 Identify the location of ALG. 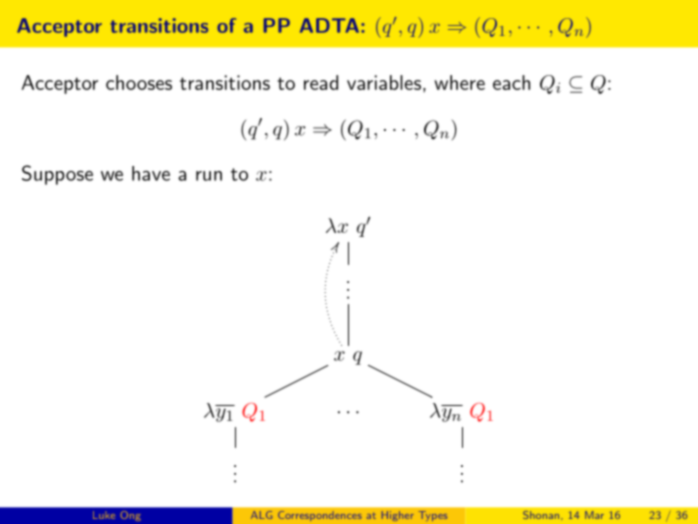
(262, 515).
